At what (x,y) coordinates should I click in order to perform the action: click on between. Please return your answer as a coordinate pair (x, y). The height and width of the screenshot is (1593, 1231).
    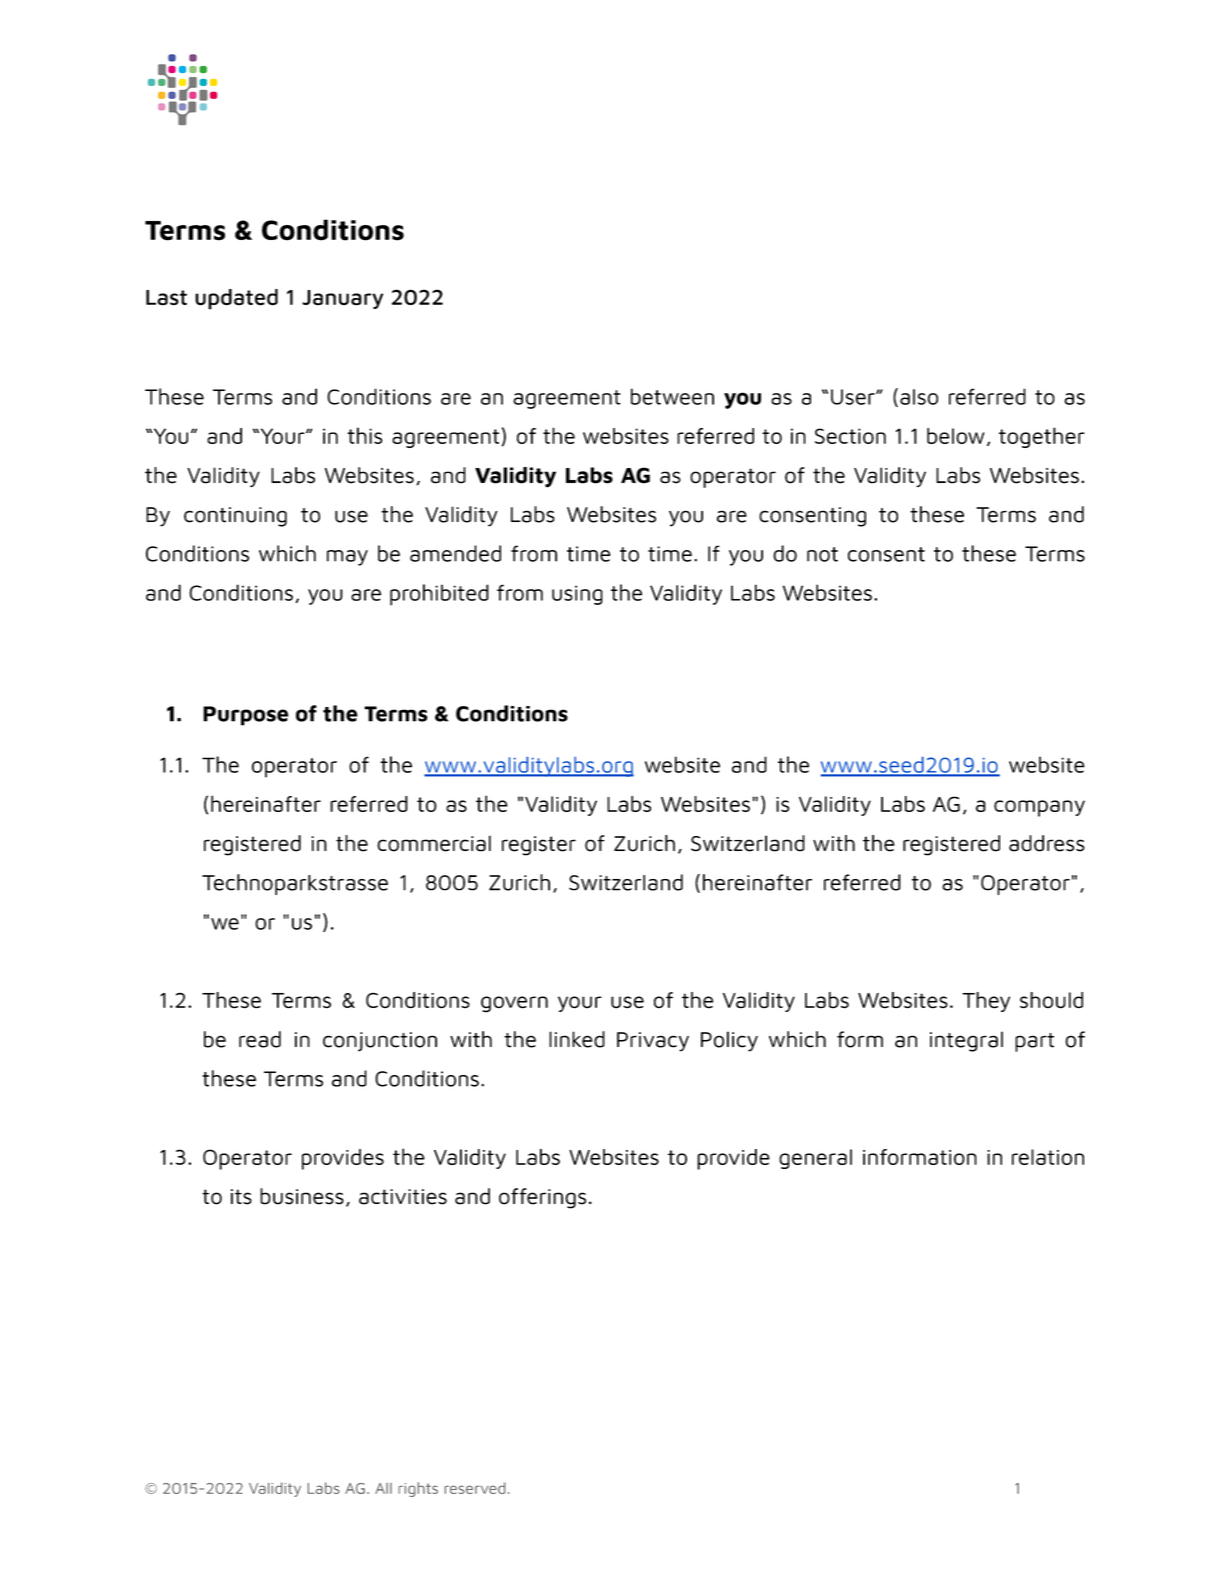
    Looking at the image, I should click on (672, 396).
